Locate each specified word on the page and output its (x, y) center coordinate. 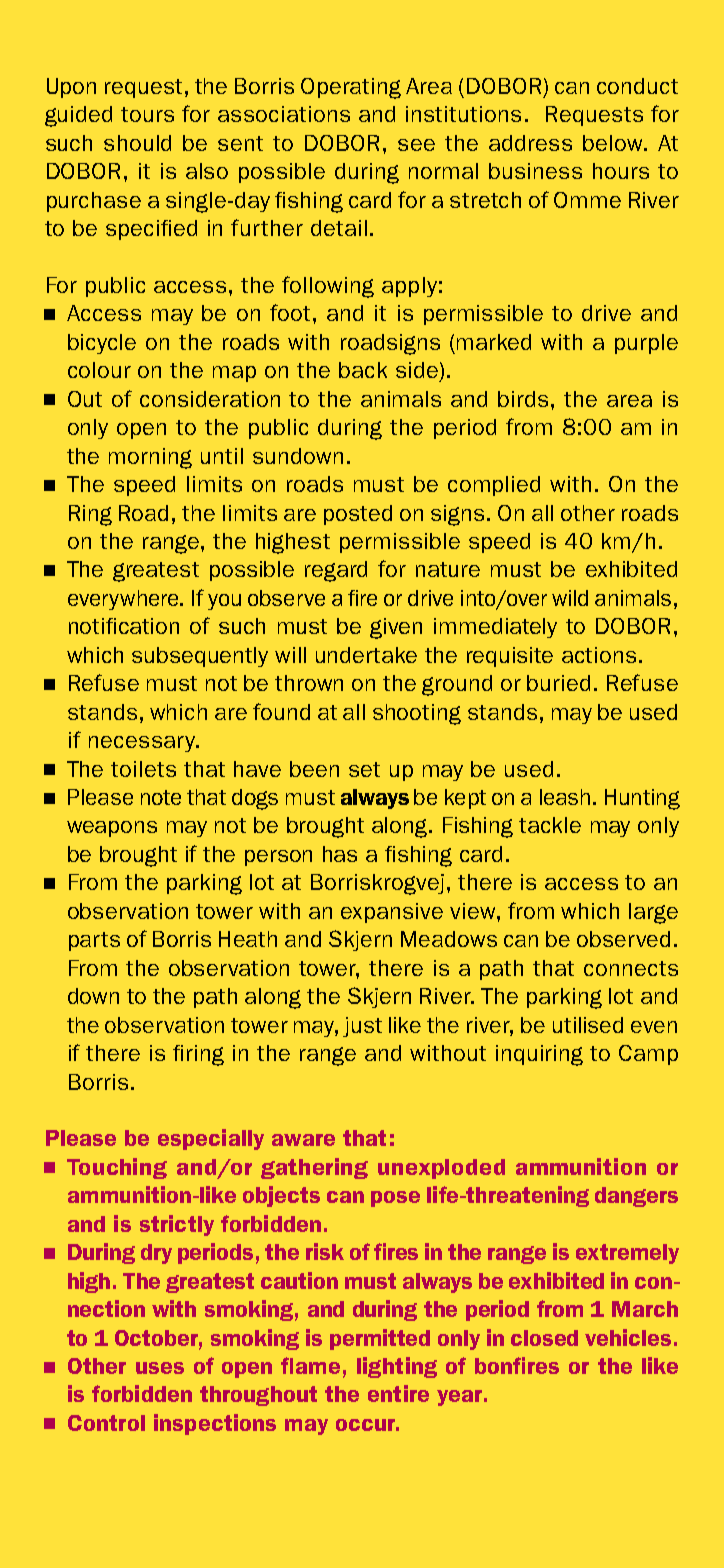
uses (160, 1368)
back (363, 370)
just (362, 1027)
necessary (143, 744)
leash (565, 797)
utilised (588, 1025)
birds (523, 399)
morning (150, 458)
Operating (351, 88)
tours (147, 114)
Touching (117, 1168)
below (614, 143)
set (364, 769)
